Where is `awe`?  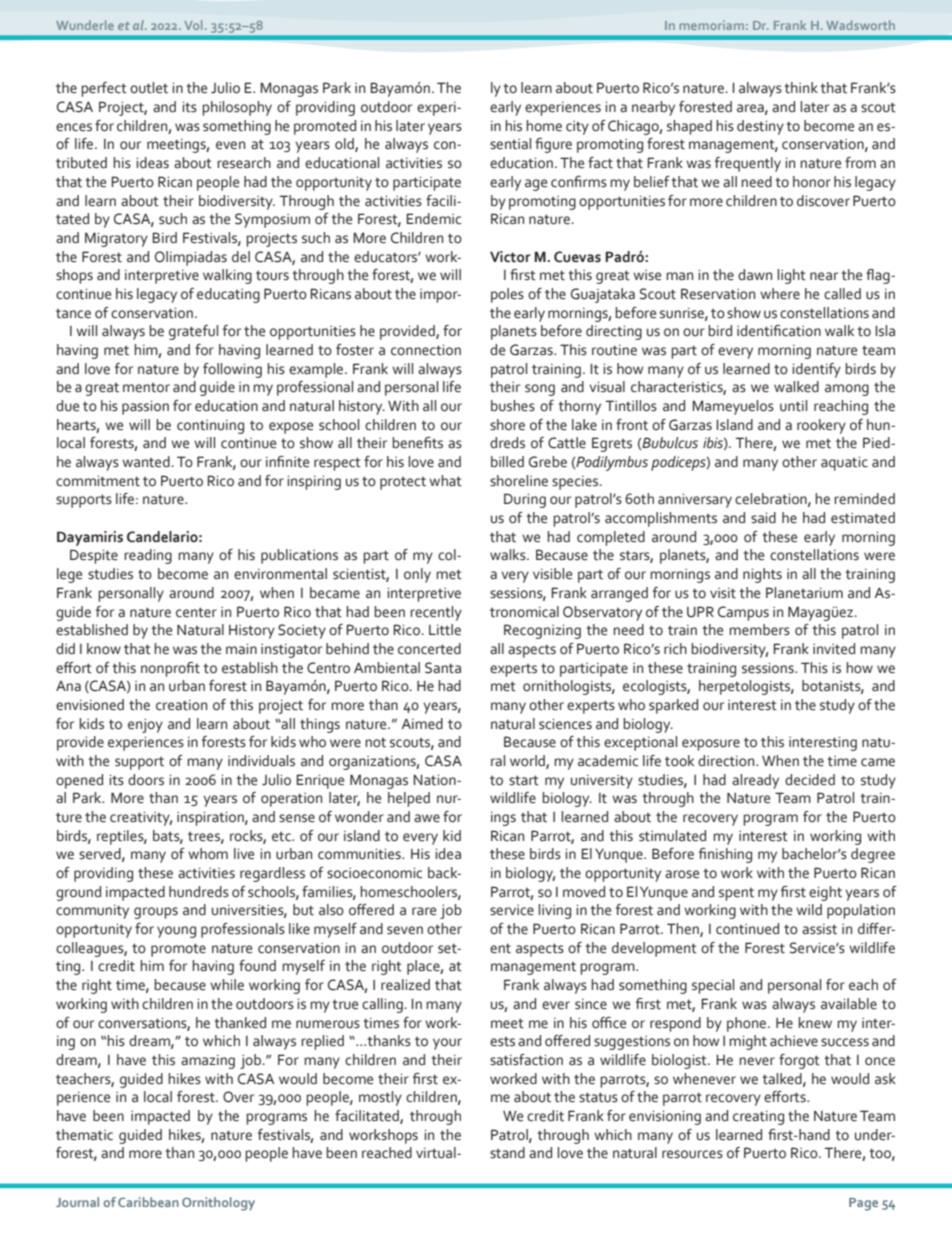
awe is located at coordinates (427, 818).
